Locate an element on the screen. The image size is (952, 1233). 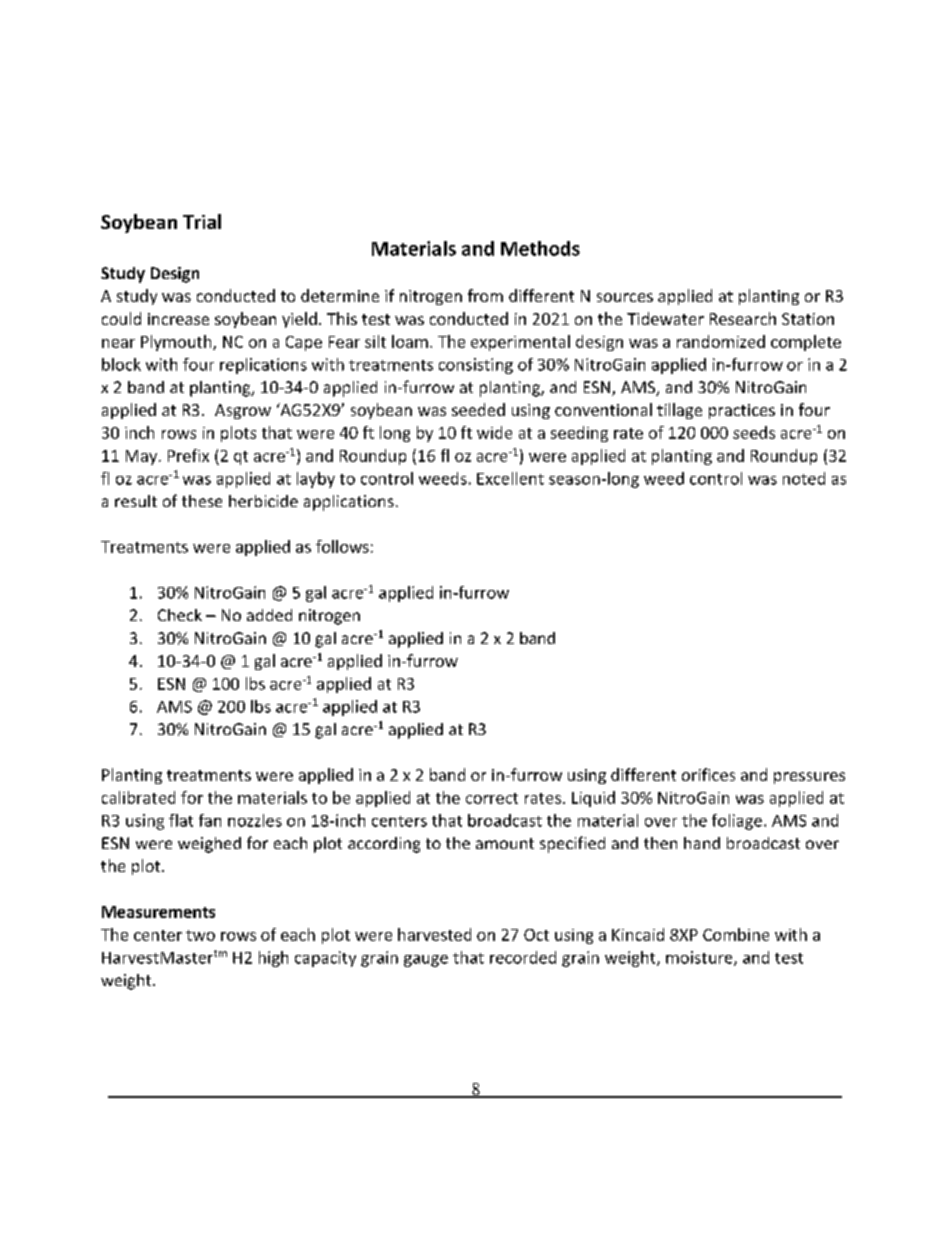
Methods is located at coordinates (540, 248).
